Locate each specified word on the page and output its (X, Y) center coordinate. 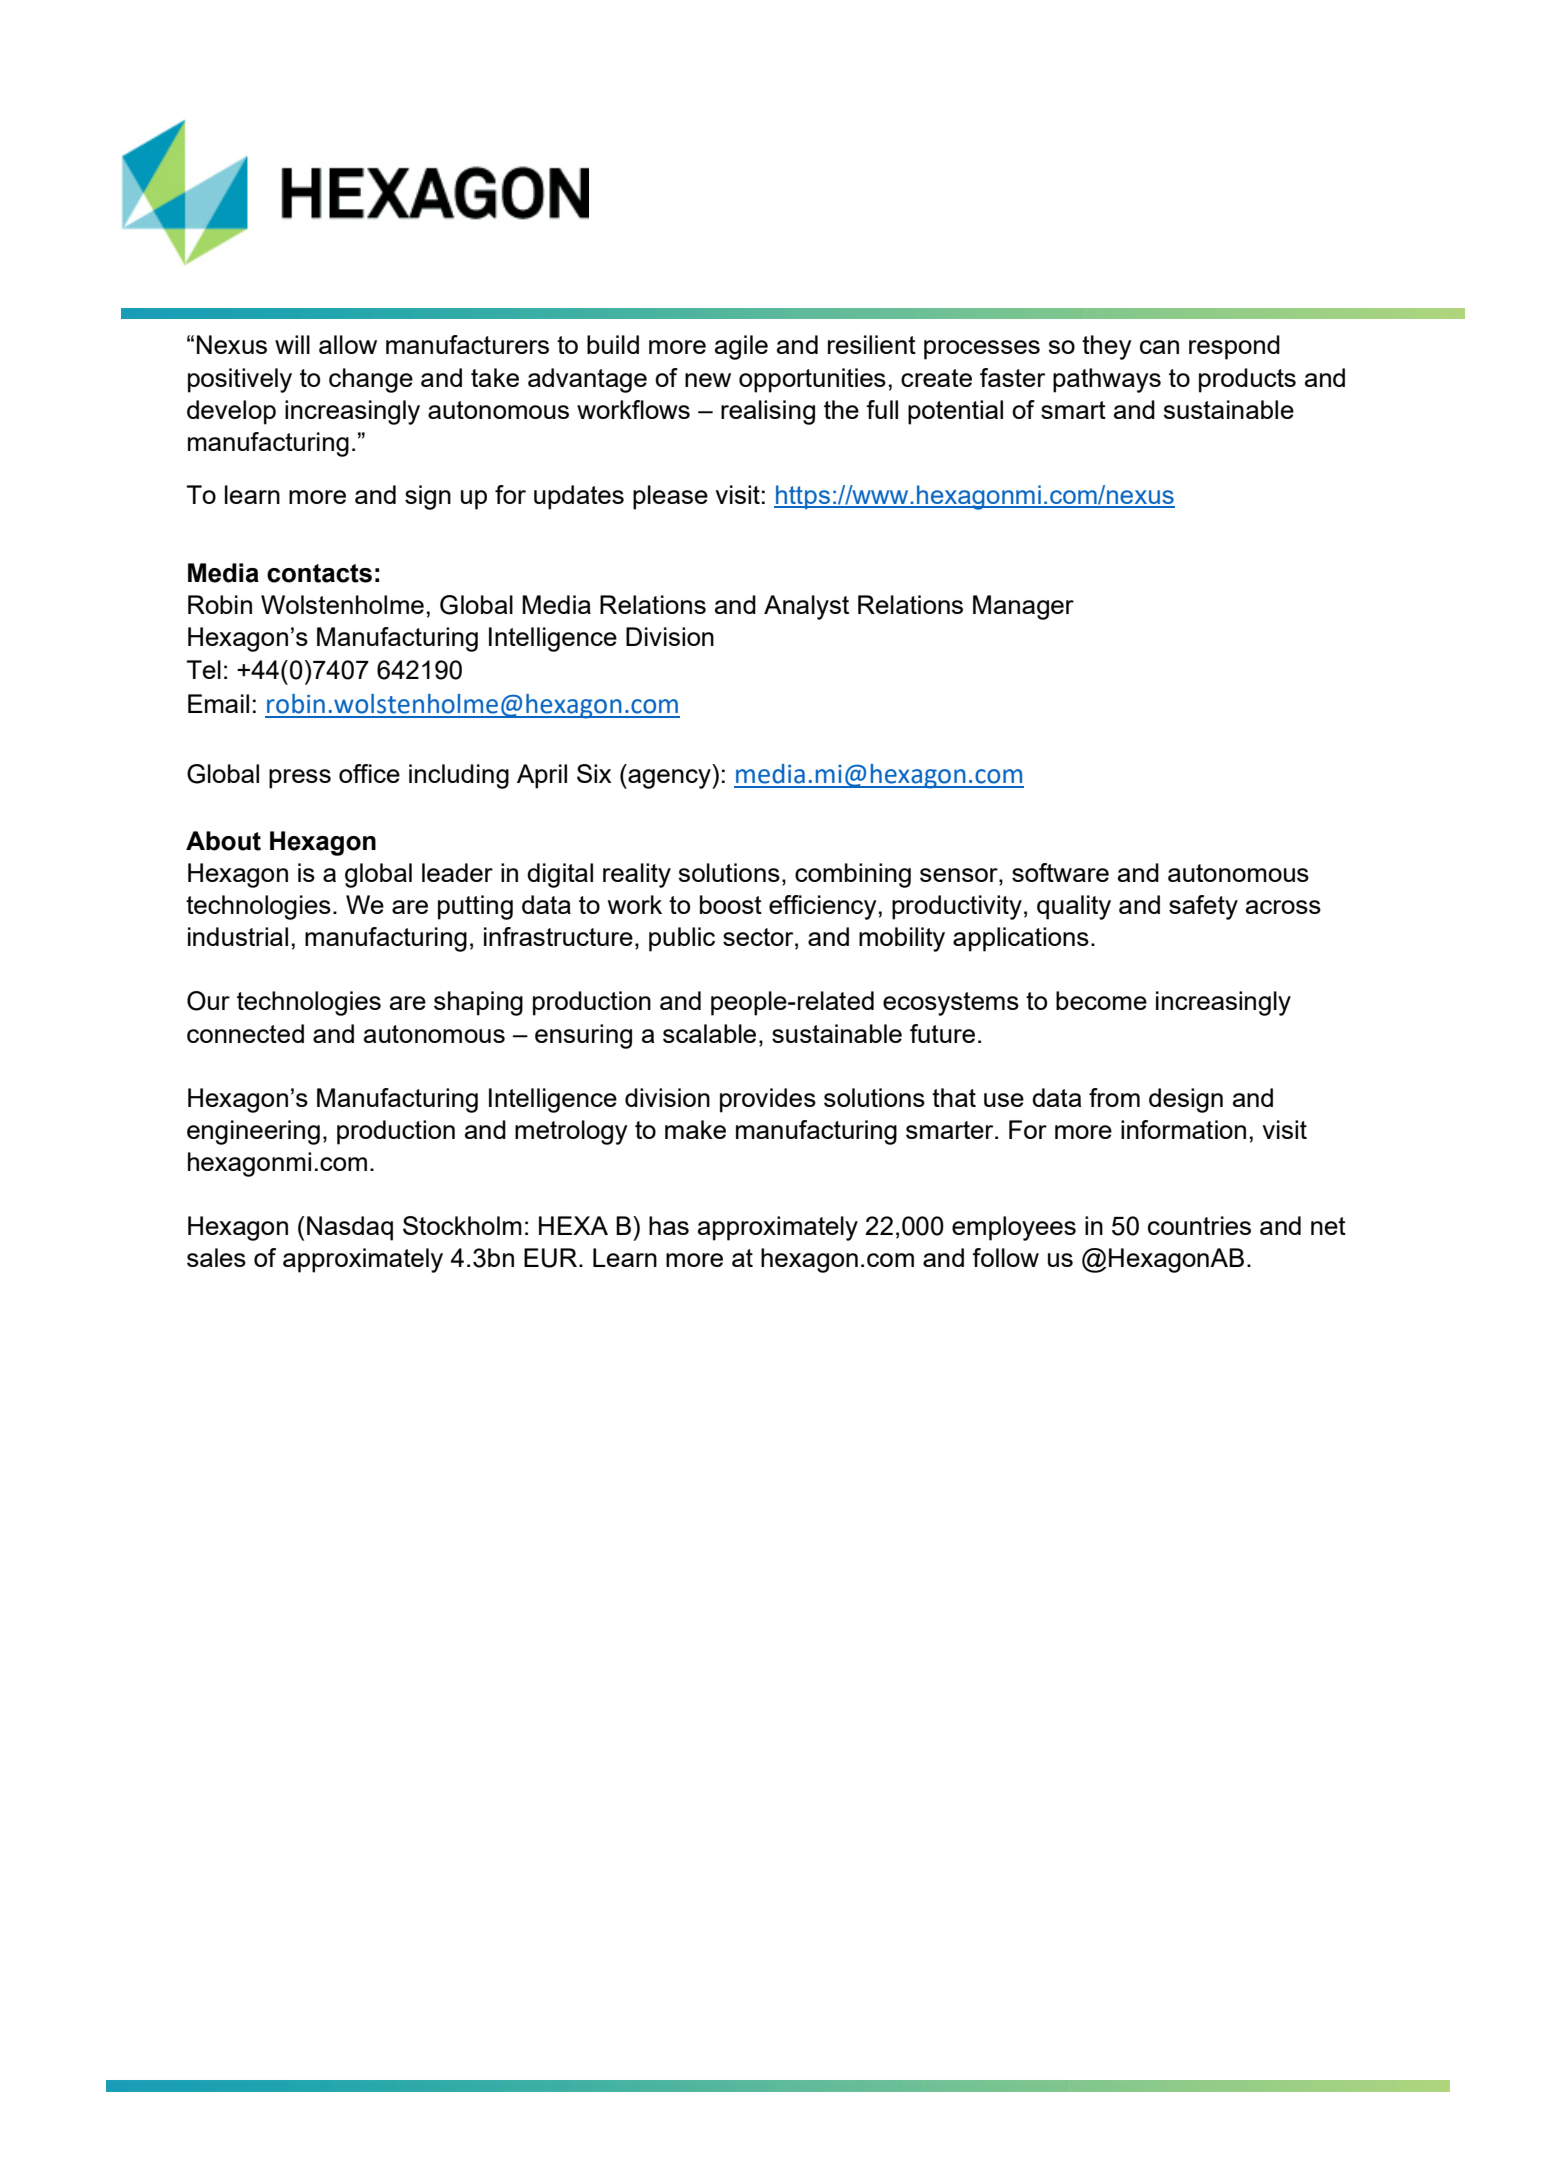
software (1060, 872)
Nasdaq (350, 1228)
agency (669, 779)
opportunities (812, 380)
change (371, 380)
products (1247, 380)
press (300, 779)
